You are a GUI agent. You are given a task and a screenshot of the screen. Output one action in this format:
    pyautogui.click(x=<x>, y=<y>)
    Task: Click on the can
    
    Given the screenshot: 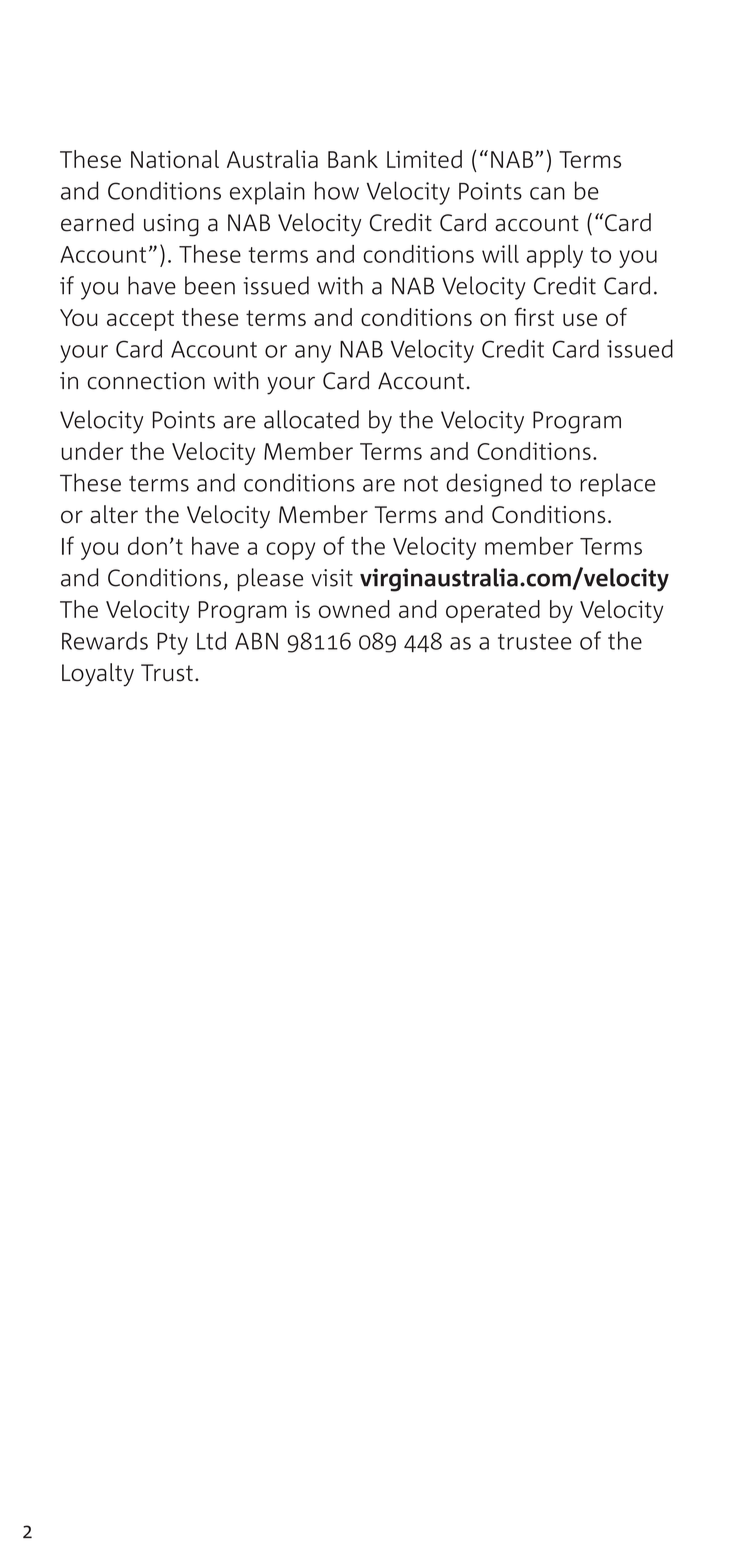 What is the action you would take?
    pyautogui.click(x=547, y=193)
